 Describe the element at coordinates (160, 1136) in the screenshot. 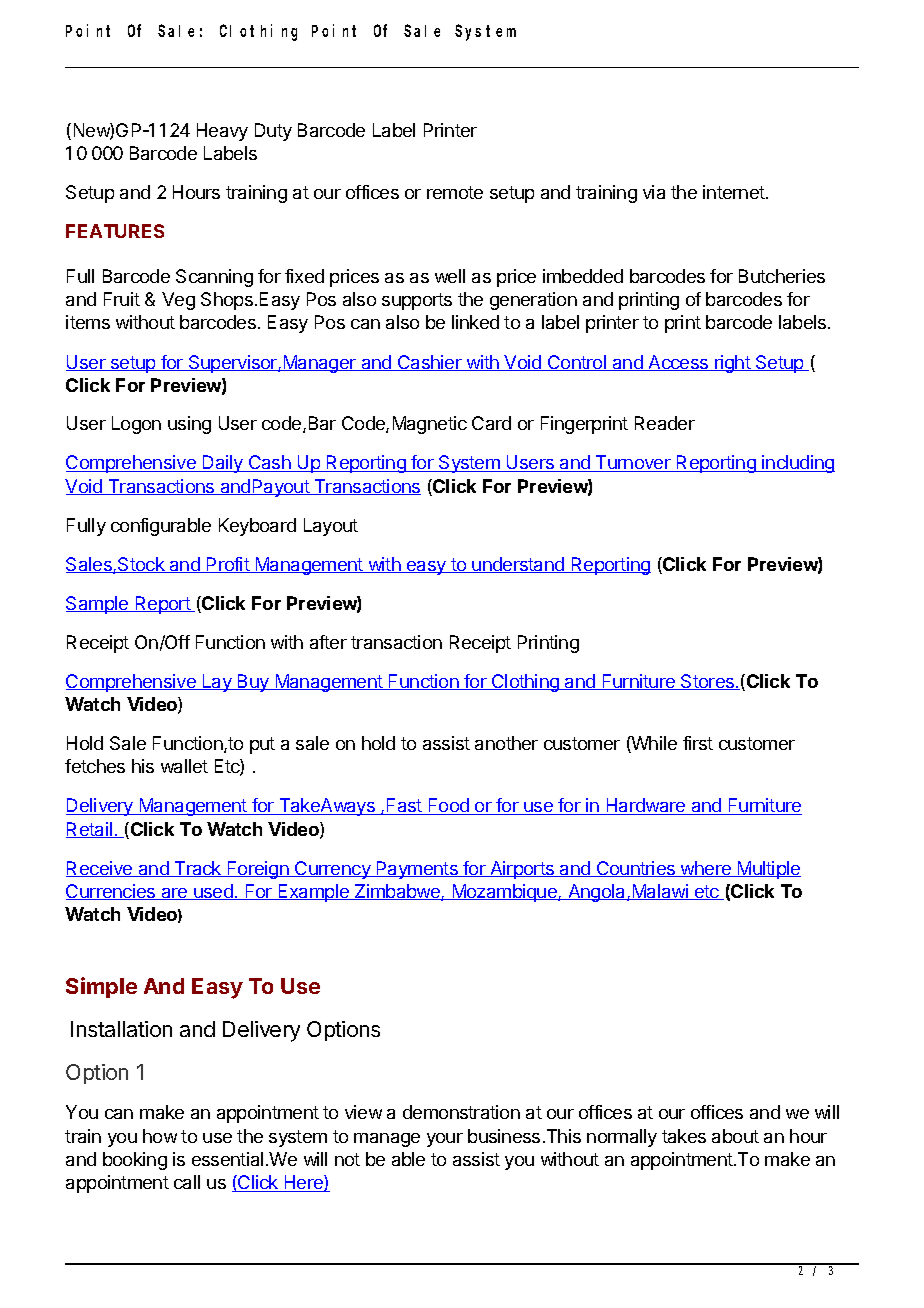

I see `how` at that location.
